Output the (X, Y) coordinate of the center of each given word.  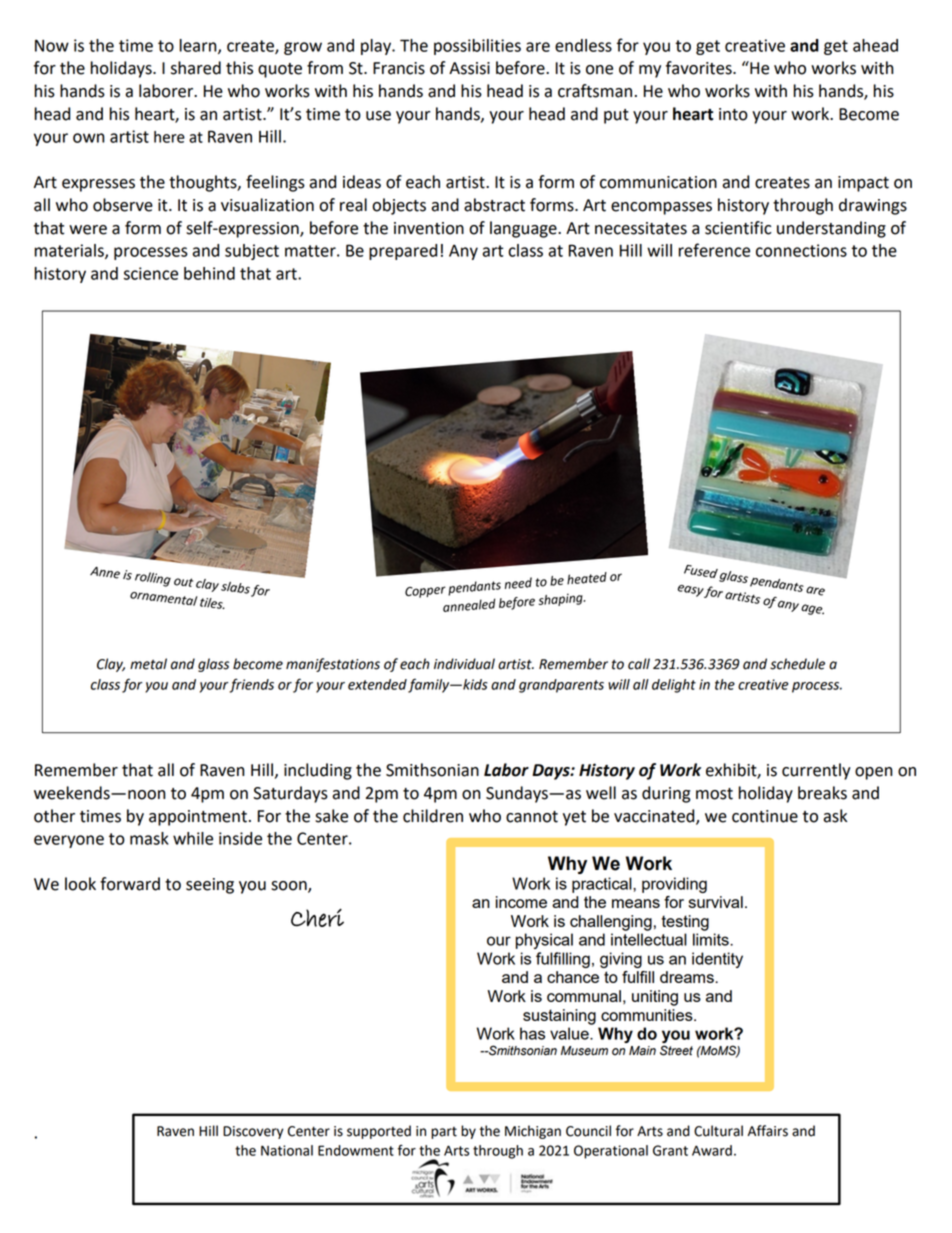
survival (716, 902)
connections (801, 250)
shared (196, 68)
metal (148, 664)
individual (464, 664)
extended (377, 684)
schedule (797, 664)
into (733, 114)
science (151, 273)
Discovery (253, 1132)
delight (674, 686)
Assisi (469, 68)
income (521, 902)
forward (130, 884)
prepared (403, 252)
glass (213, 665)
